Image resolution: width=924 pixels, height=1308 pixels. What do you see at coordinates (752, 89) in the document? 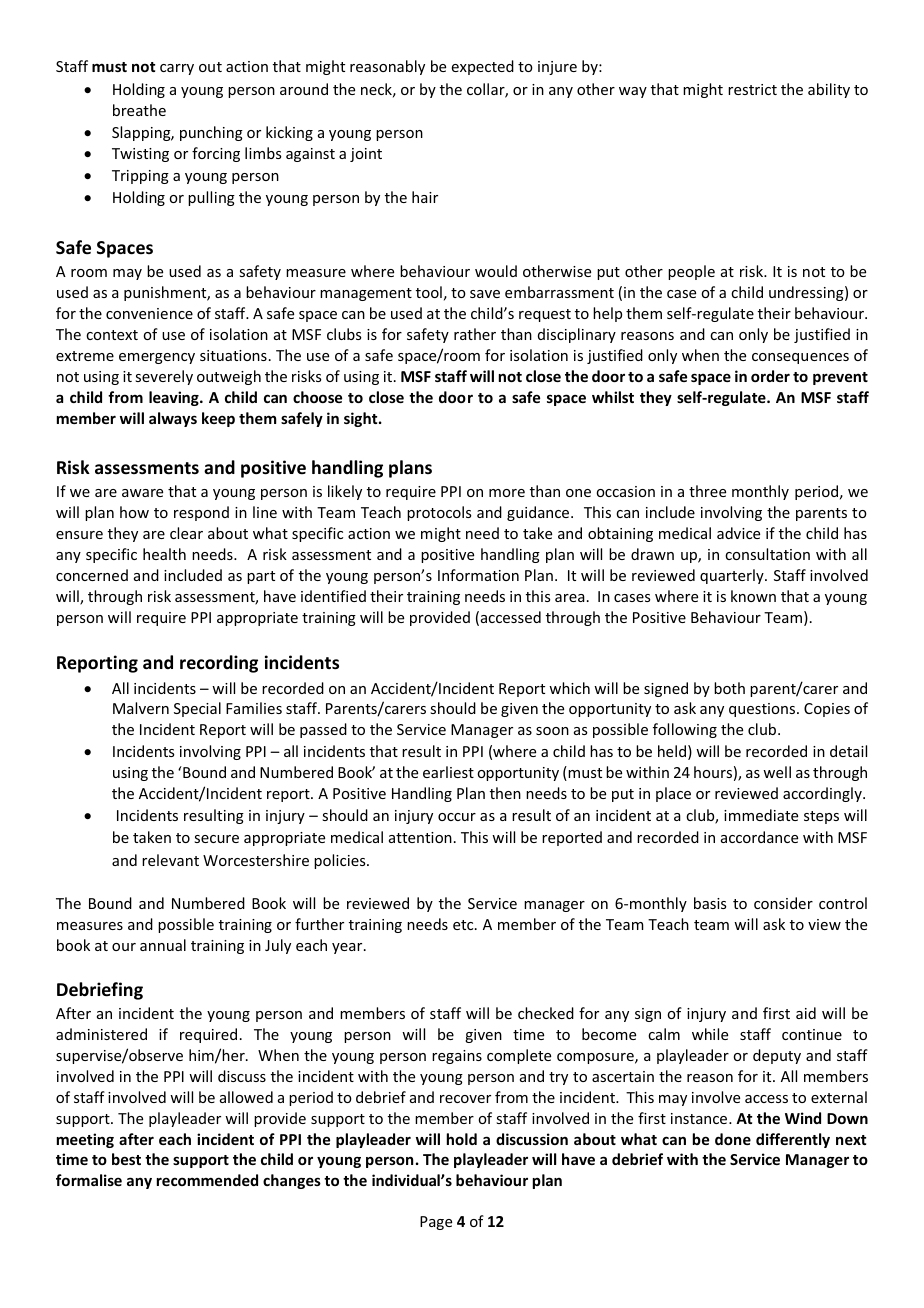
I see `restrict` at bounding box center [752, 89].
